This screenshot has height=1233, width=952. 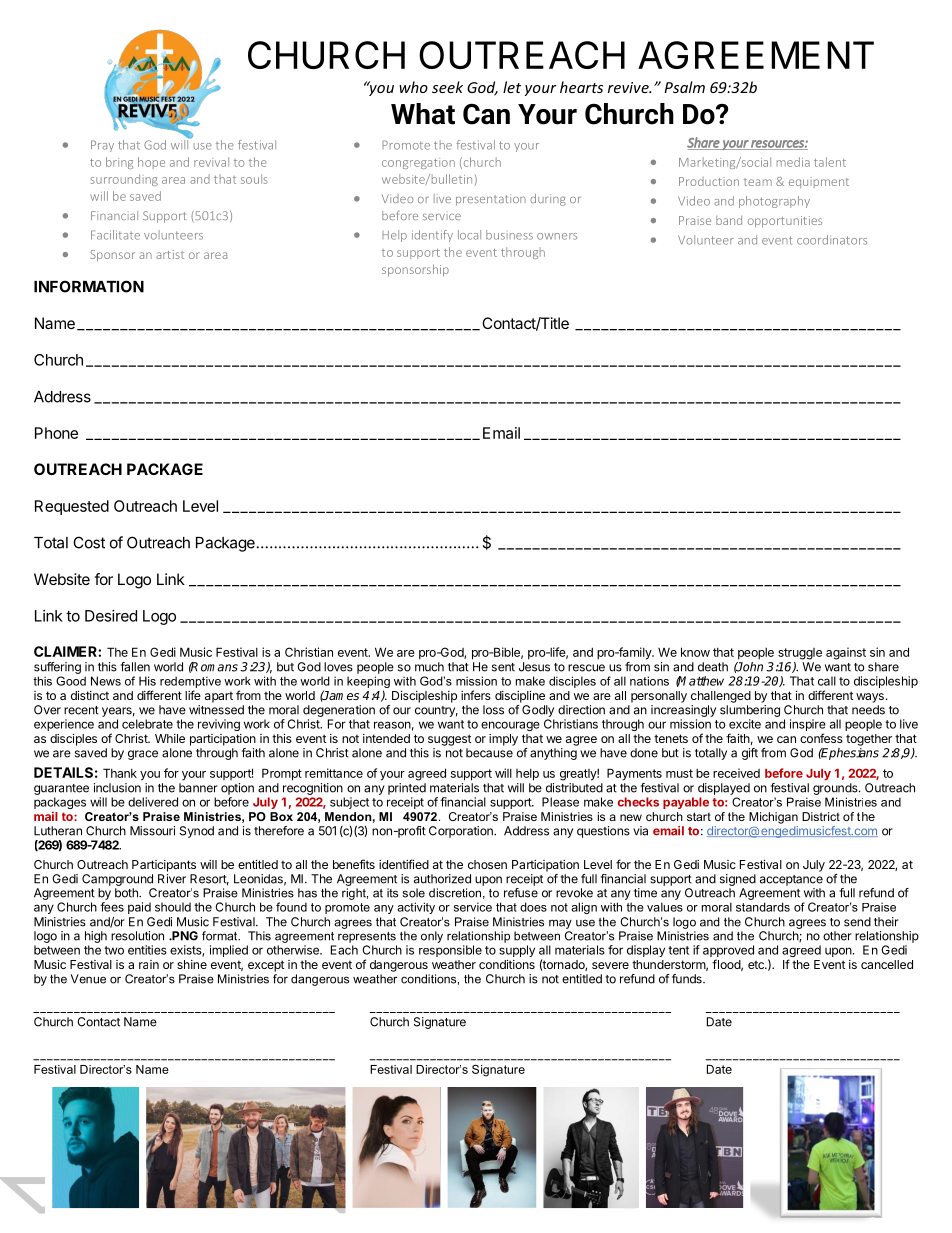 What do you see at coordinates (450, 951) in the screenshot?
I see `responsible` at bounding box center [450, 951].
